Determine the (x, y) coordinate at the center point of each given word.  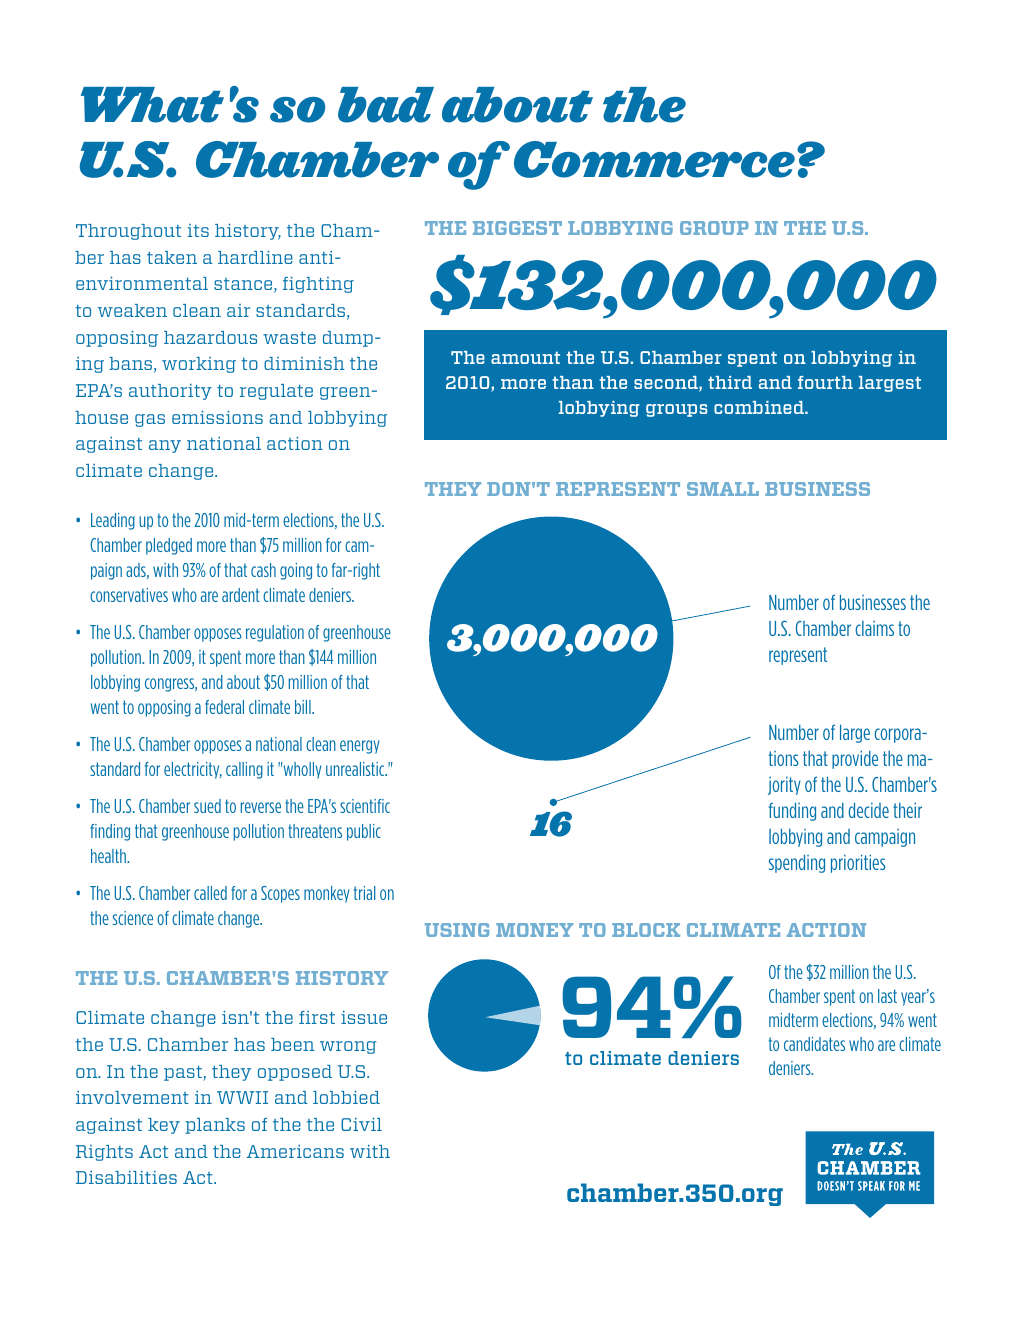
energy (359, 747)
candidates (814, 1044)
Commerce (654, 159)
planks (215, 1126)
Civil (361, 1124)
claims (874, 628)
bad (386, 105)
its (198, 230)
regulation (275, 633)
